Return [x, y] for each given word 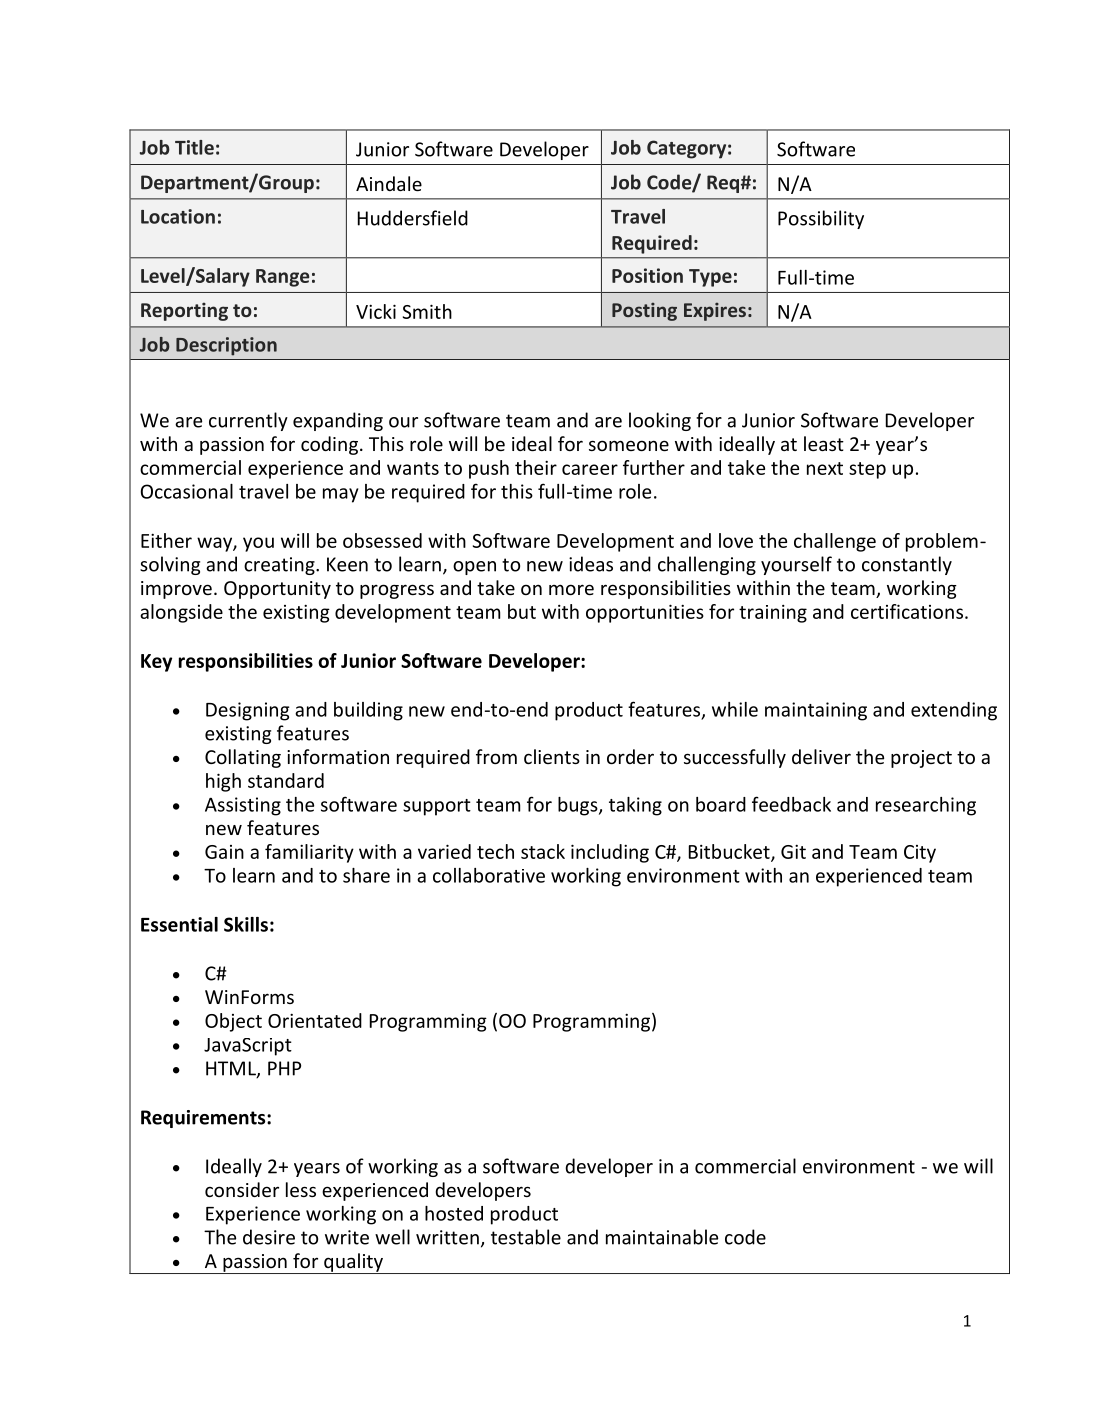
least [824, 443]
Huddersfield [413, 218]
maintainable [662, 1237]
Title [194, 147]
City [920, 854]
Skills [246, 924]
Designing [248, 711]
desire [269, 1237]
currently [248, 421]
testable [526, 1237]
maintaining [816, 711]
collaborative [489, 875]
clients [552, 756]
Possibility [821, 219]
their [536, 467]
